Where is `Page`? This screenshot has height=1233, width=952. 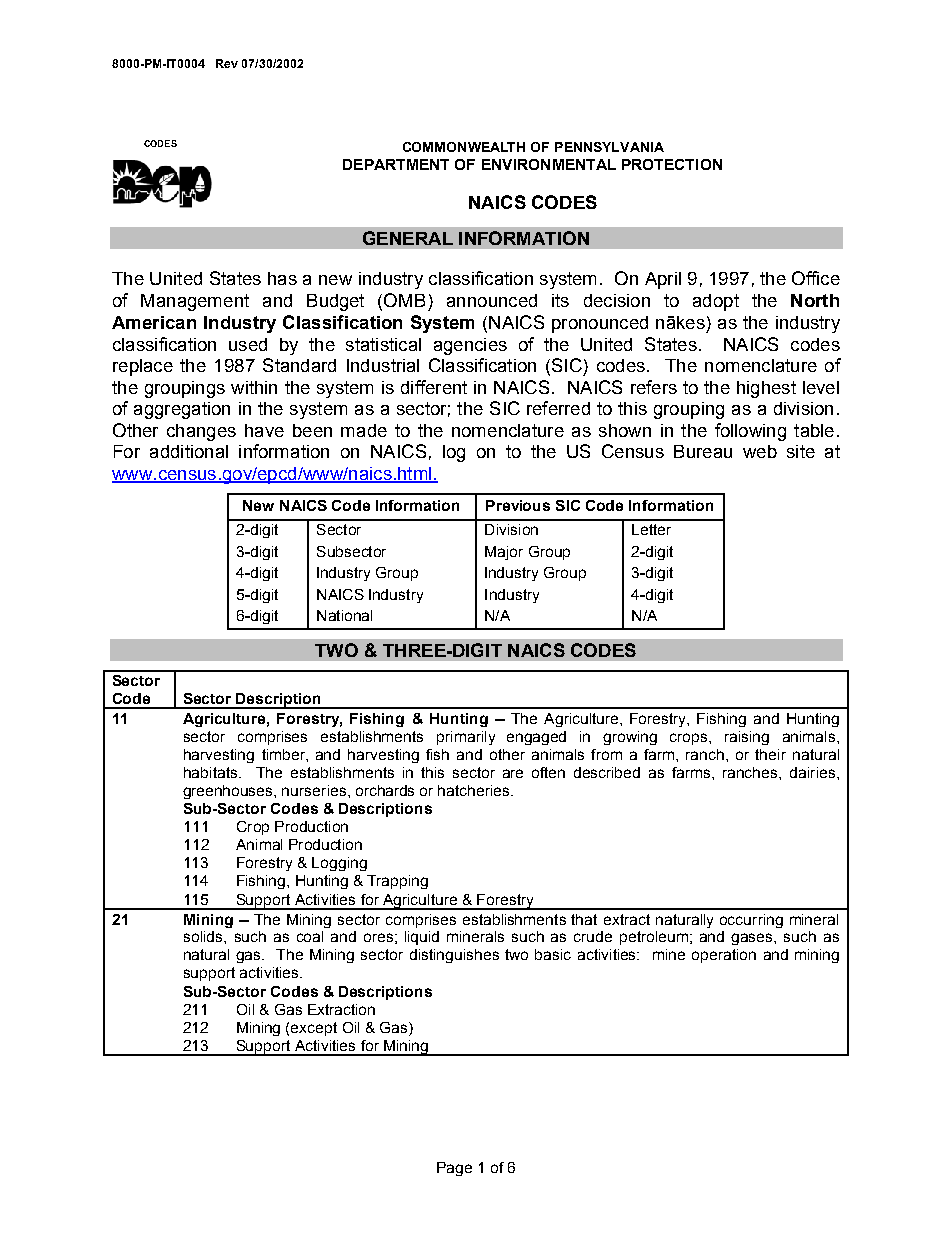
Page is located at coordinates (454, 1169).
